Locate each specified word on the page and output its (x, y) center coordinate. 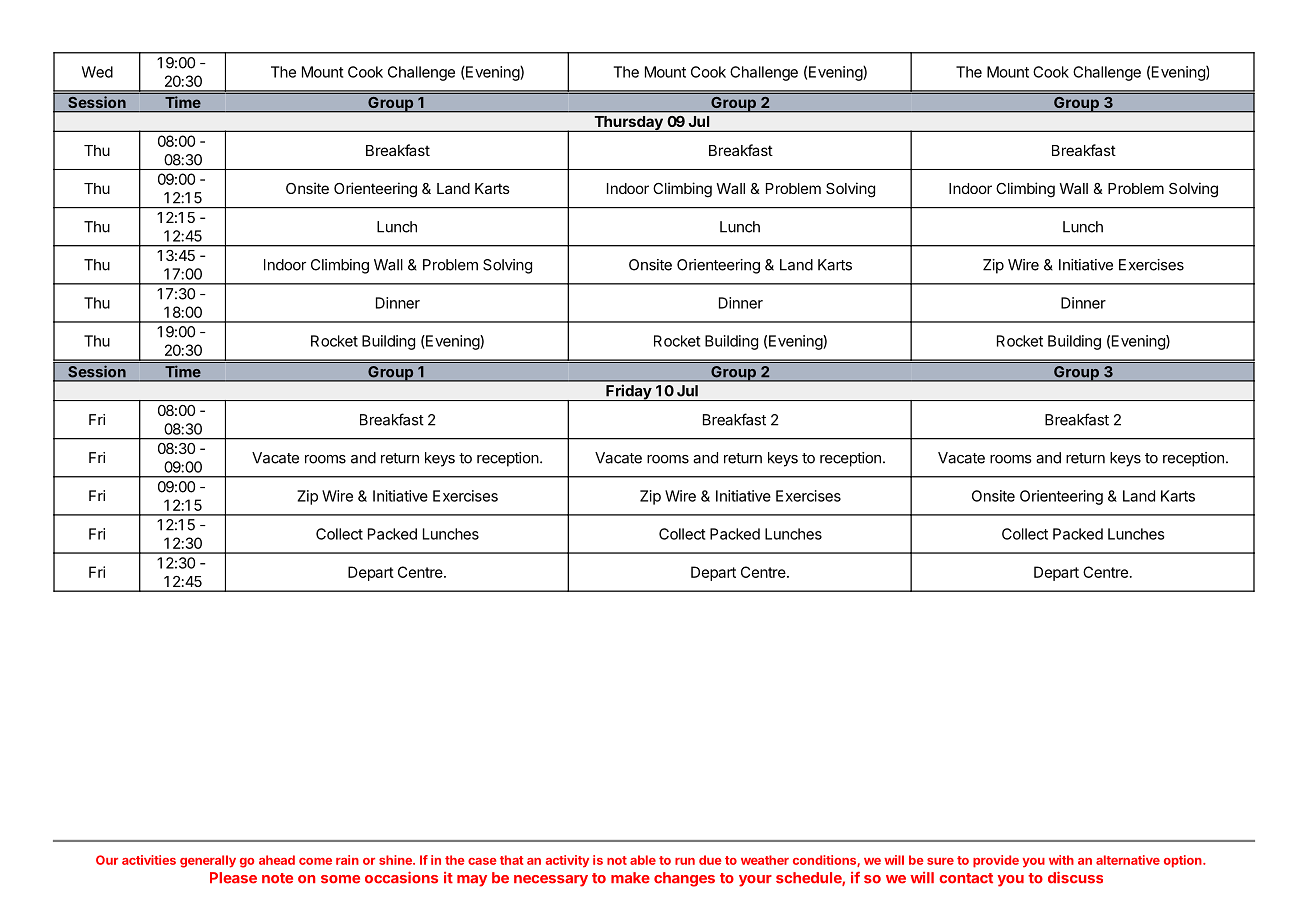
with (1061, 860)
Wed (97, 72)
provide (996, 861)
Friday (628, 392)
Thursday (628, 124)
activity (567, 861)
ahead (277, 860)
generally (208, 861)
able (643, 860)
